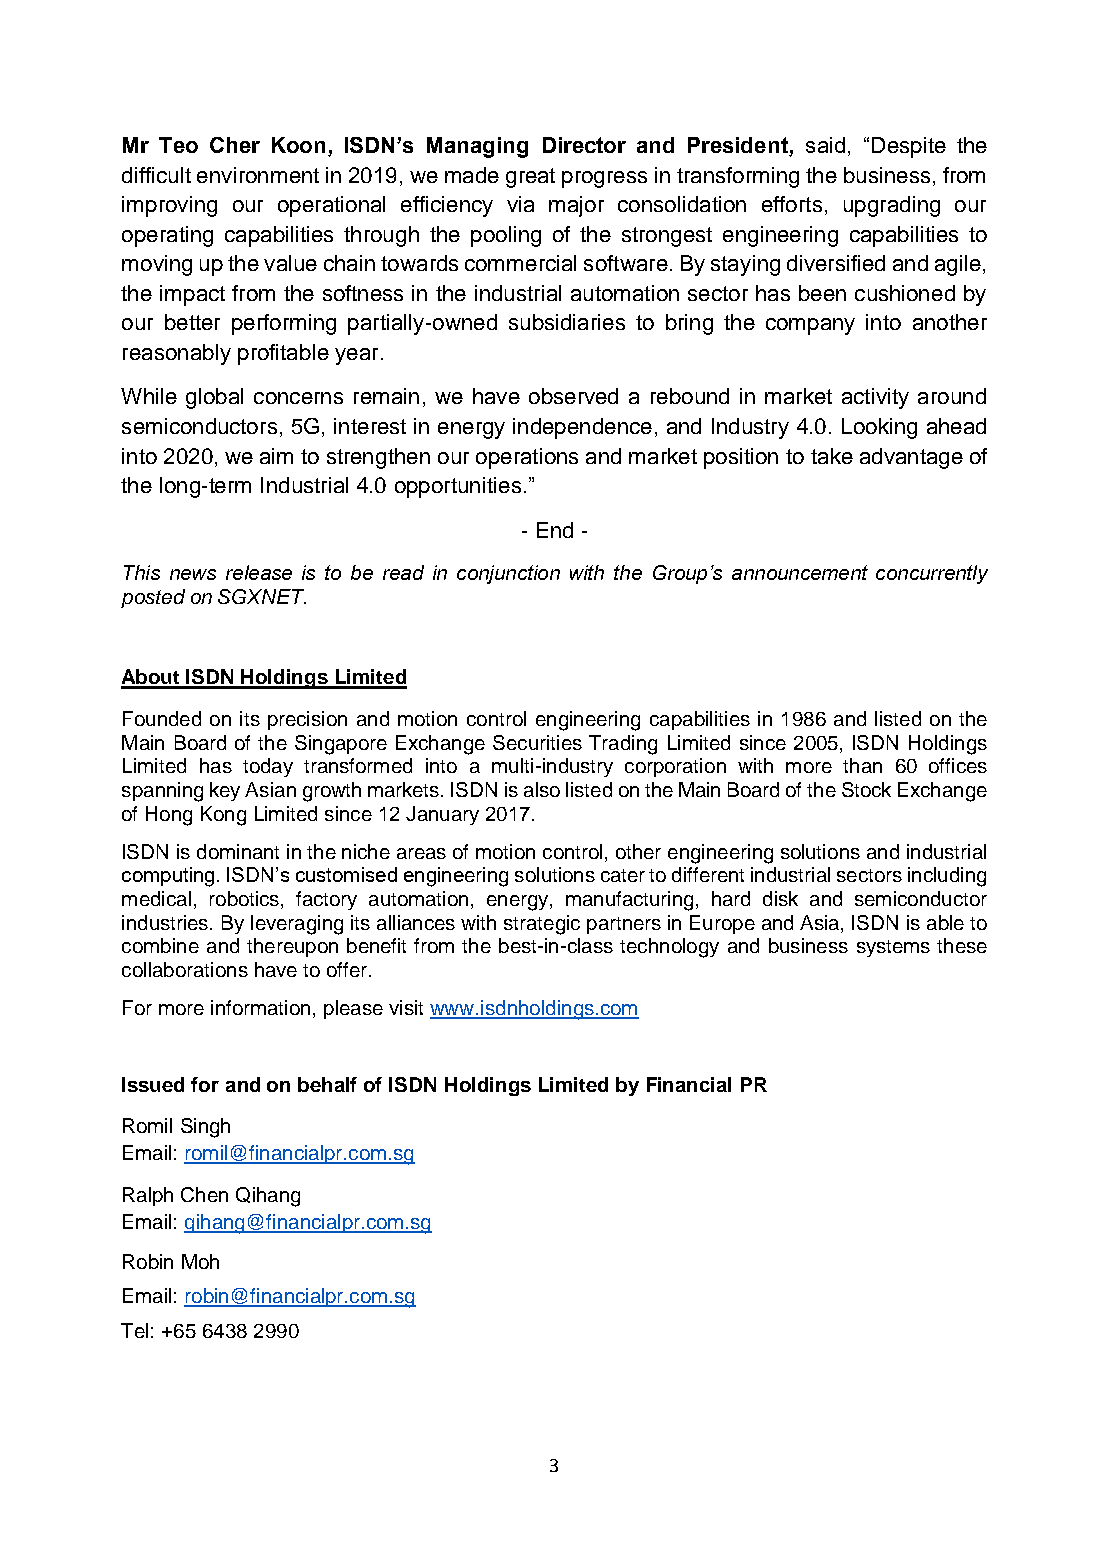 The image size is (1109, 1568). What do you see at coordinates (200, 1261) in the document?
I see `Moh` at bounding box center [200, 1261].
